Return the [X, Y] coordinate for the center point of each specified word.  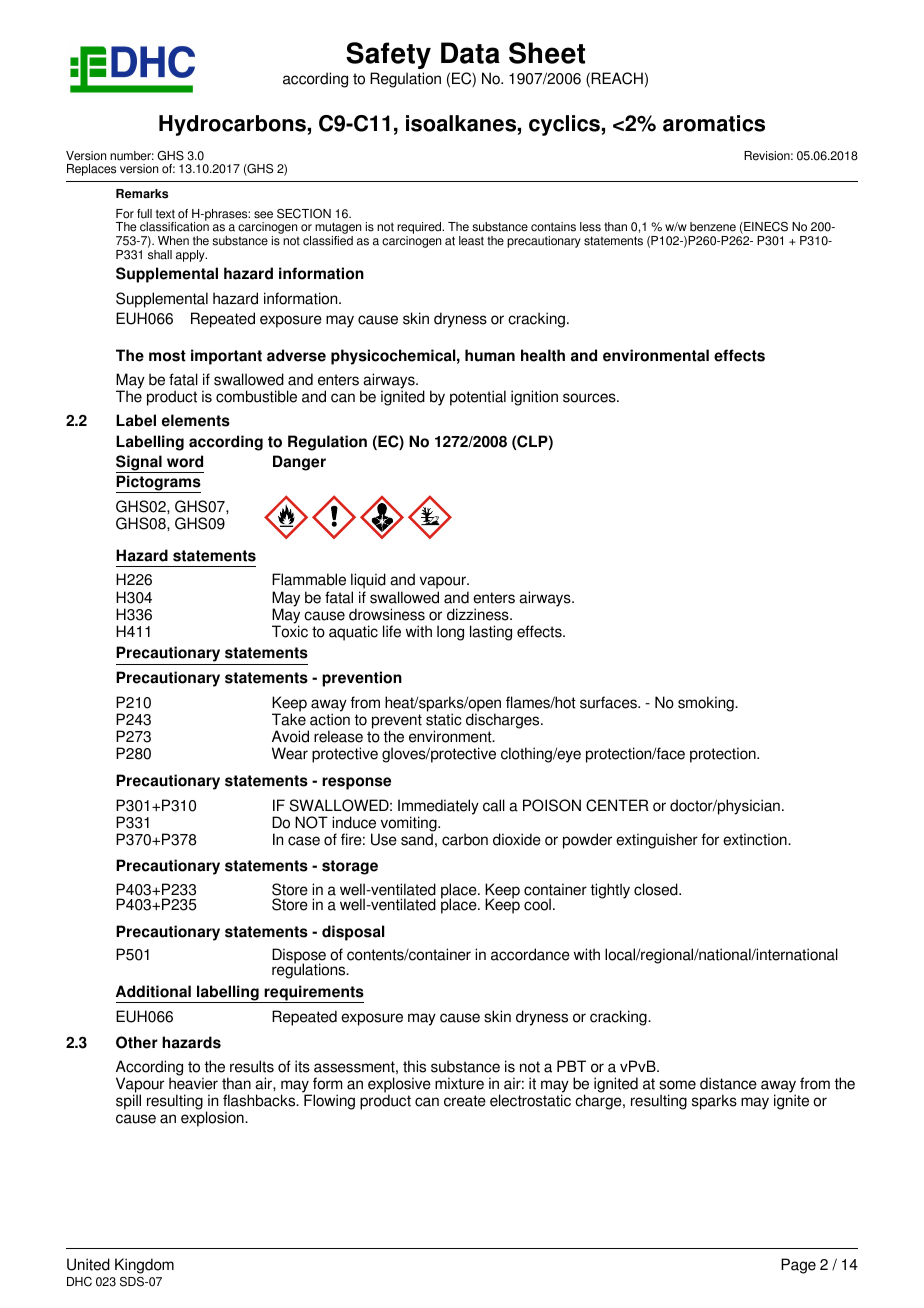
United [88, 1264]
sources [590, 398]
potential [478, 398]
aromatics [714, 123]
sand [417, 838]
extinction [756, 839]
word [185, 461]
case [304, 841]
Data [470, 53]
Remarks [142, 194]
